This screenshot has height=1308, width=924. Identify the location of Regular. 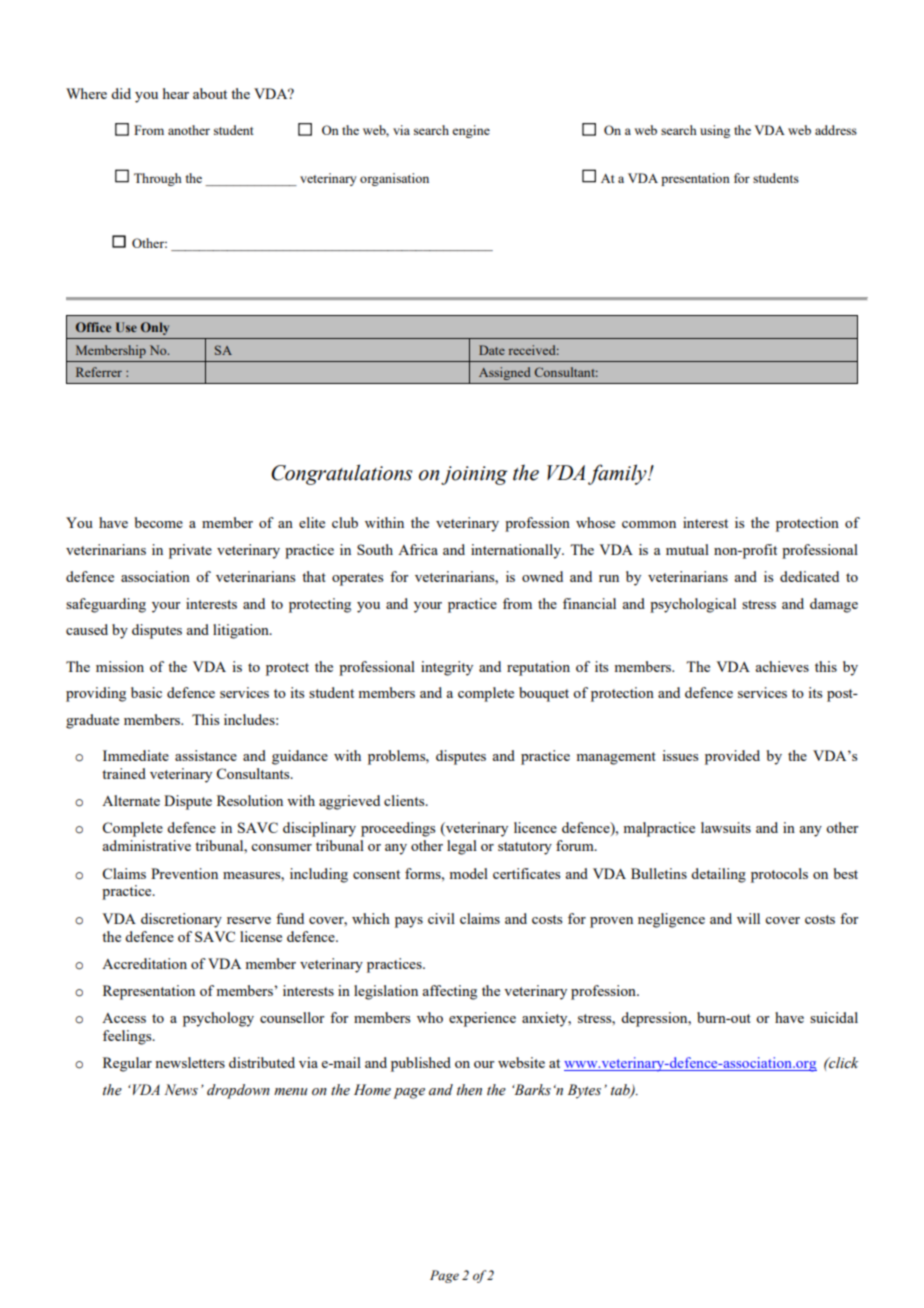
(127, 1064).
